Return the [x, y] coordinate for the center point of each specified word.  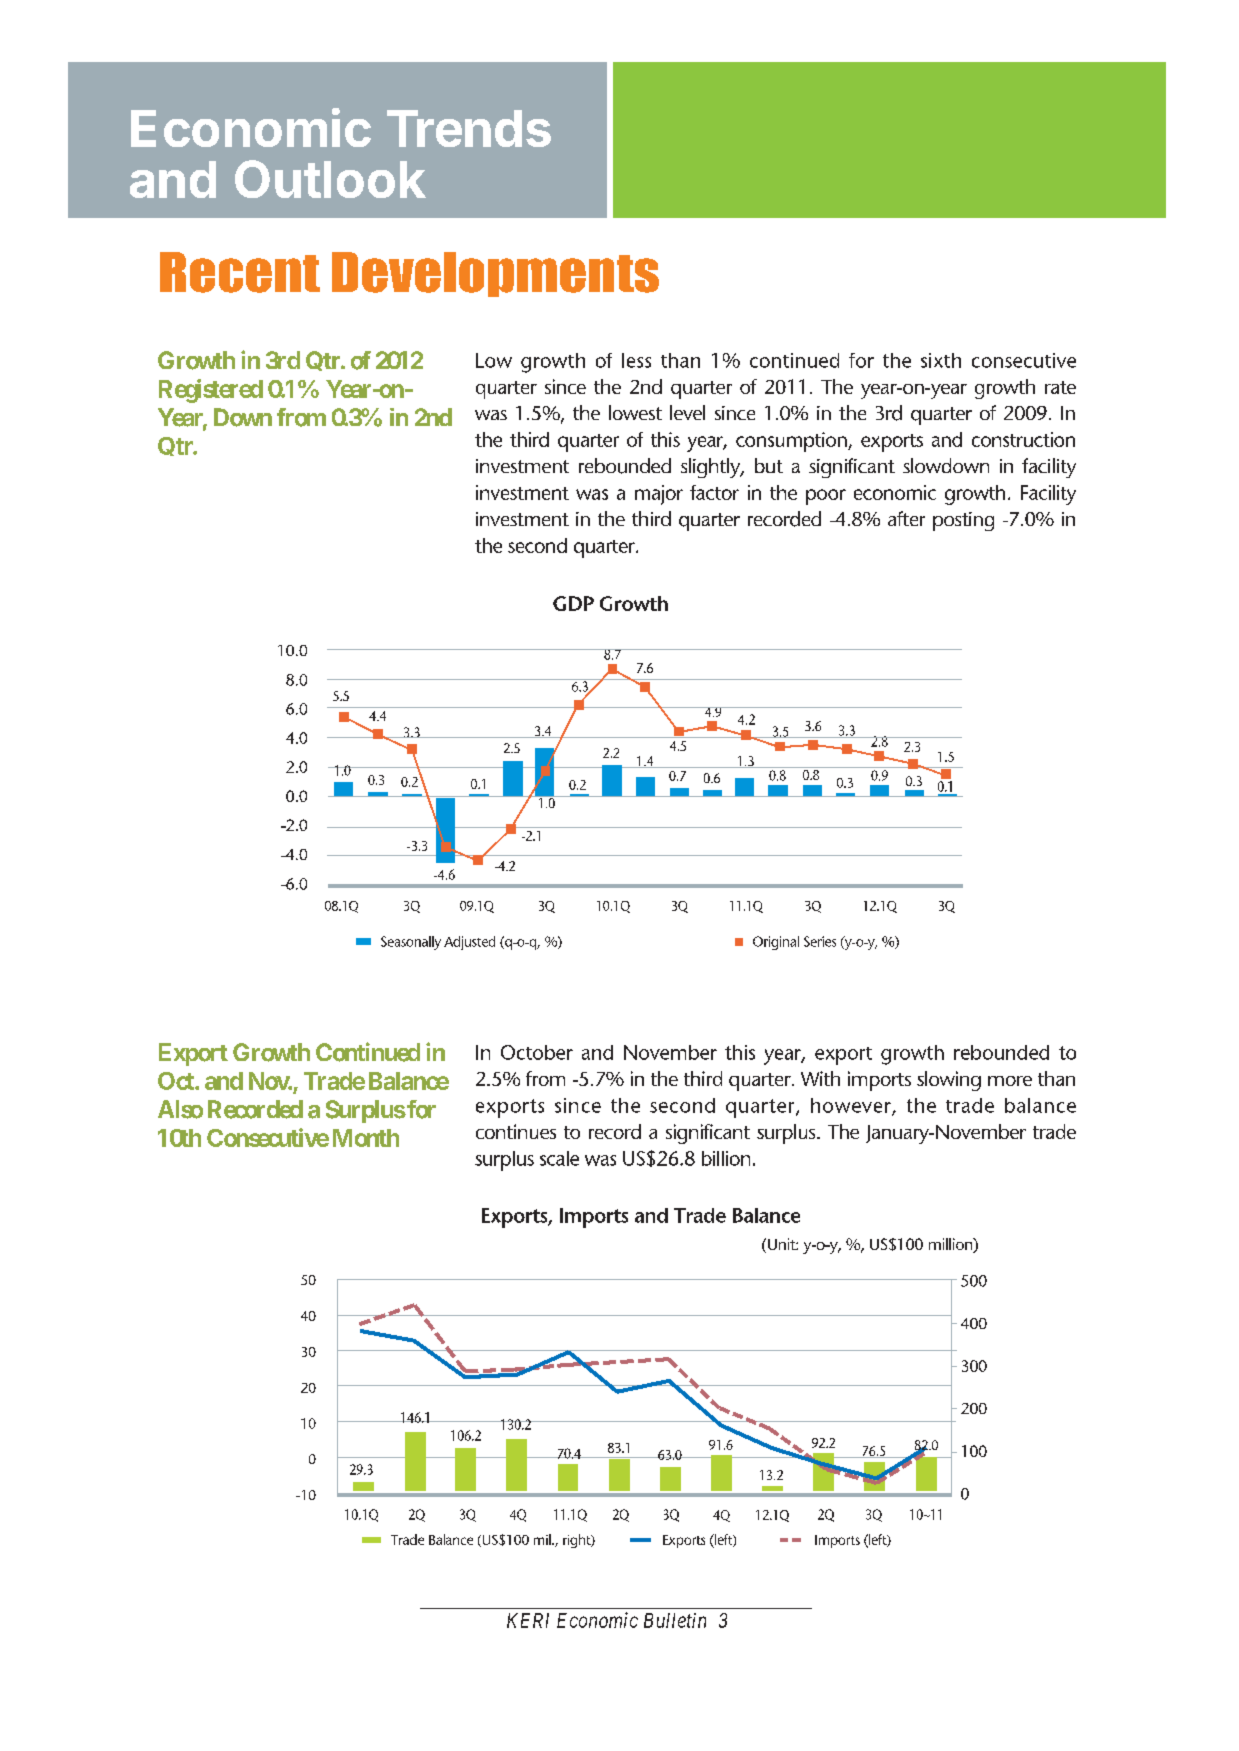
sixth [941, 360]
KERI [528, 1620]
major [659, 495]
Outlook [330, 179]
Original [776, 943]
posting [963, 521]
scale [559, 1158]
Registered [211, 391]
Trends [469, 128]
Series [820, 941]
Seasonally [411, 943]
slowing [949, 1081]
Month [366, 1138]
